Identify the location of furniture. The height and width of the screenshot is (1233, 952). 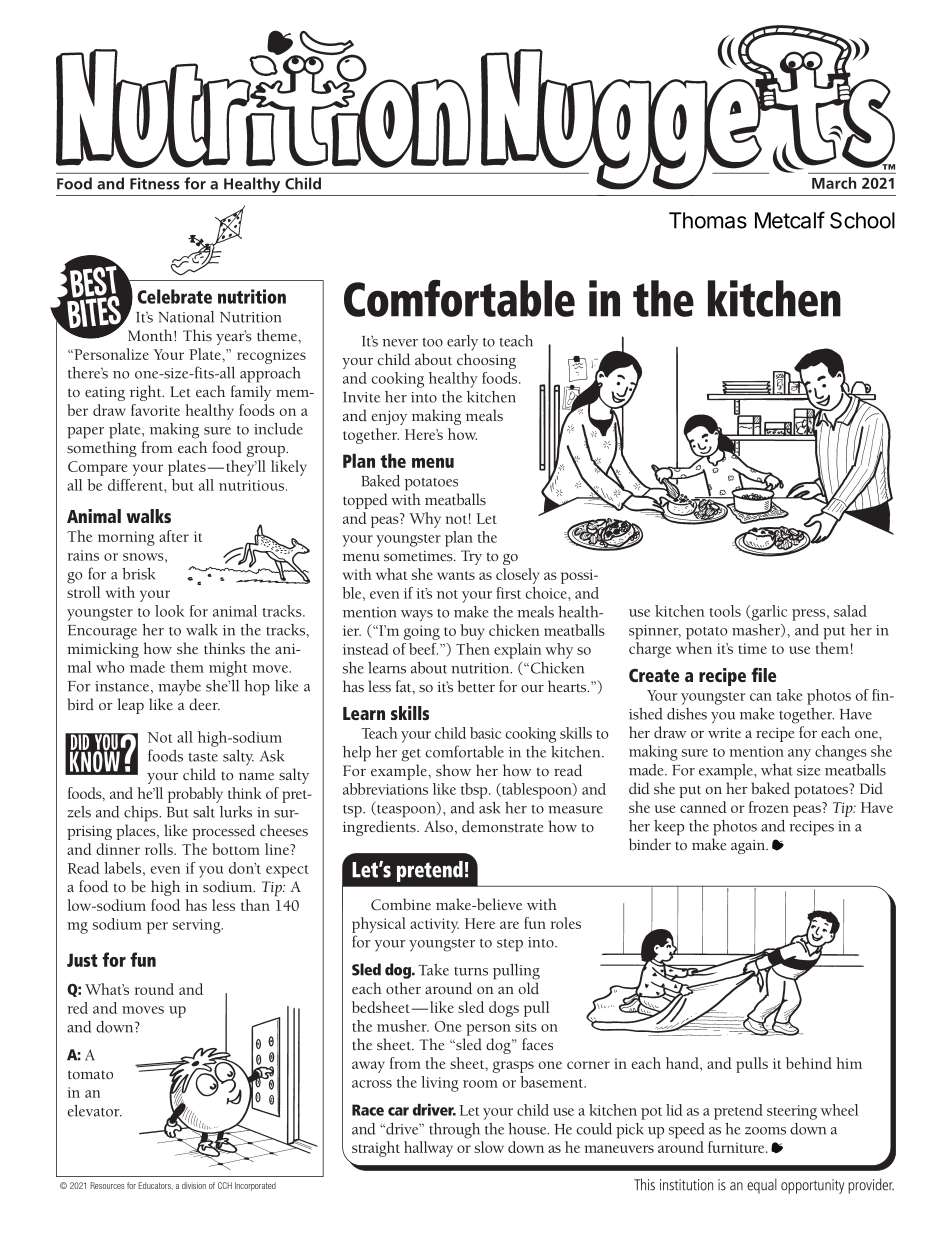
(737, 1147).
